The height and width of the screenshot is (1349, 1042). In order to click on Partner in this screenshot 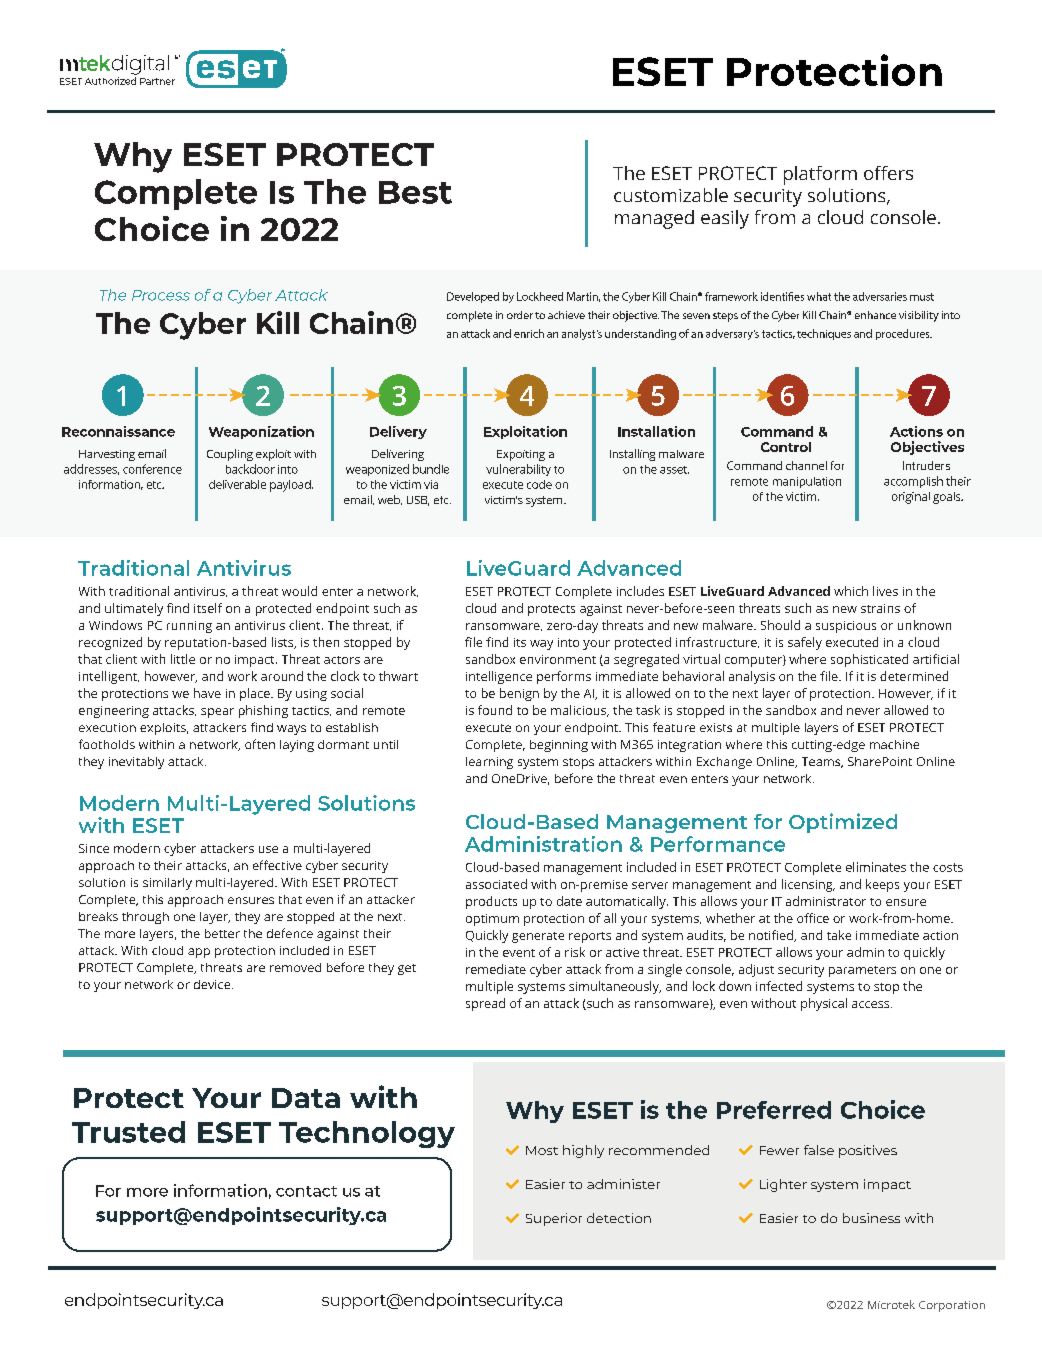, I will do `click(157, 81)`.
